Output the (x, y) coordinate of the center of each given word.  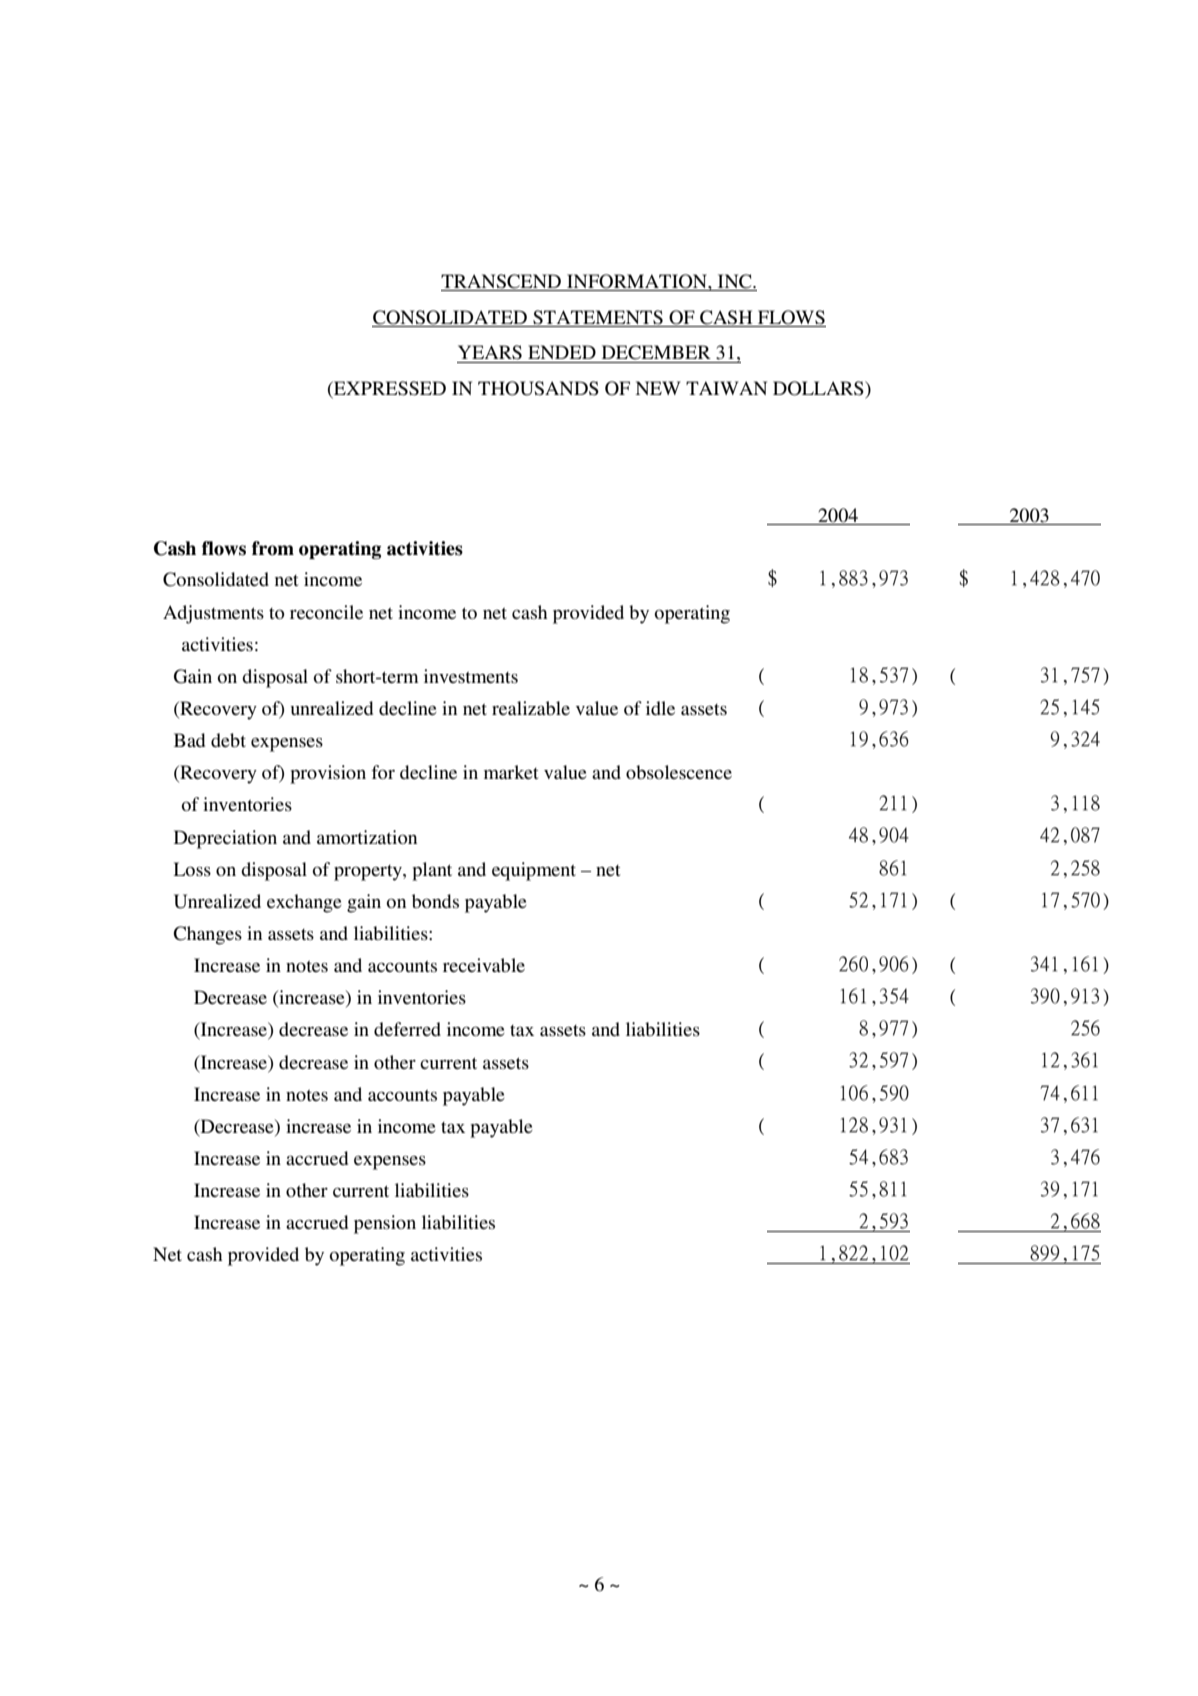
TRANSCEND (502, 282)
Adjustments (213, 614)
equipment (534, 871)
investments (471, 676)
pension (385, 1224)
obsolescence (679, 772)
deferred (407, 1029)
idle (660, 708)
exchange (304, 903)
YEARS (490, 352)
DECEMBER (656, 352)
